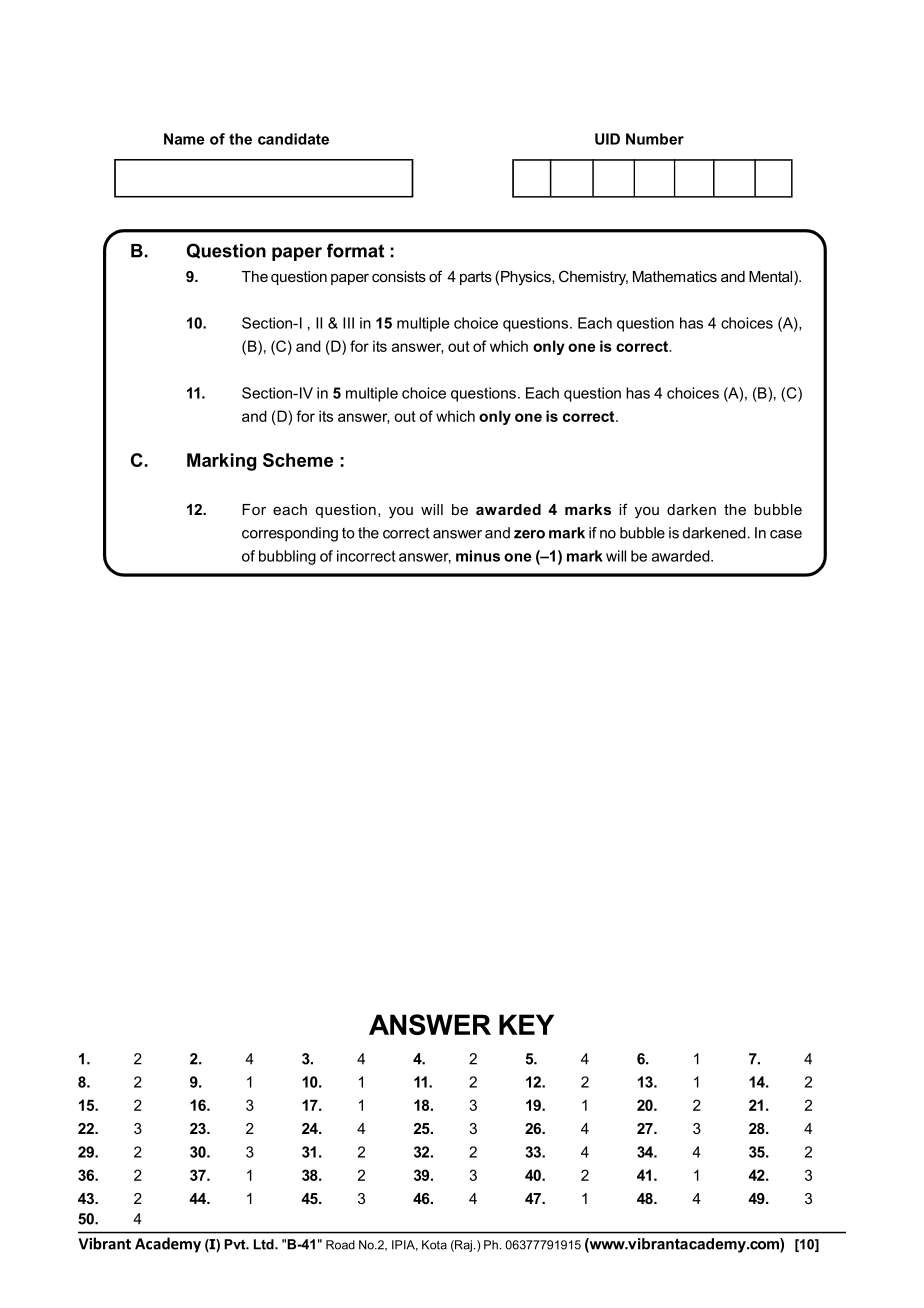 Image resolution: width=924 pixels, height=1308 pixels. What do you see at coordinates (529, 534) in the screenshot?
I see `zero` at bounding box center [529, 534].
